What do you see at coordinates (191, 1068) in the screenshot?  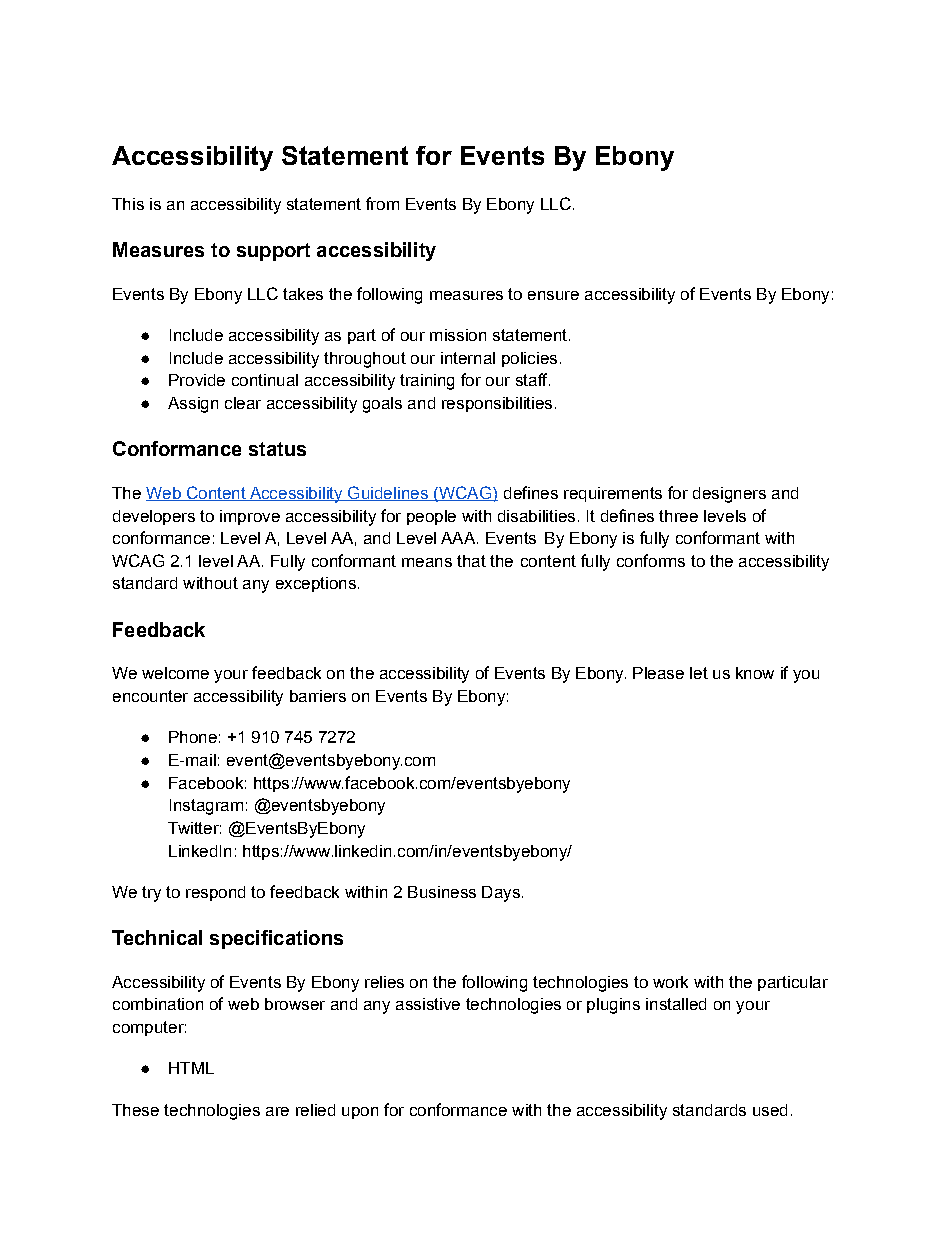 I see `HTML` at bounding box center [191, 1068].
